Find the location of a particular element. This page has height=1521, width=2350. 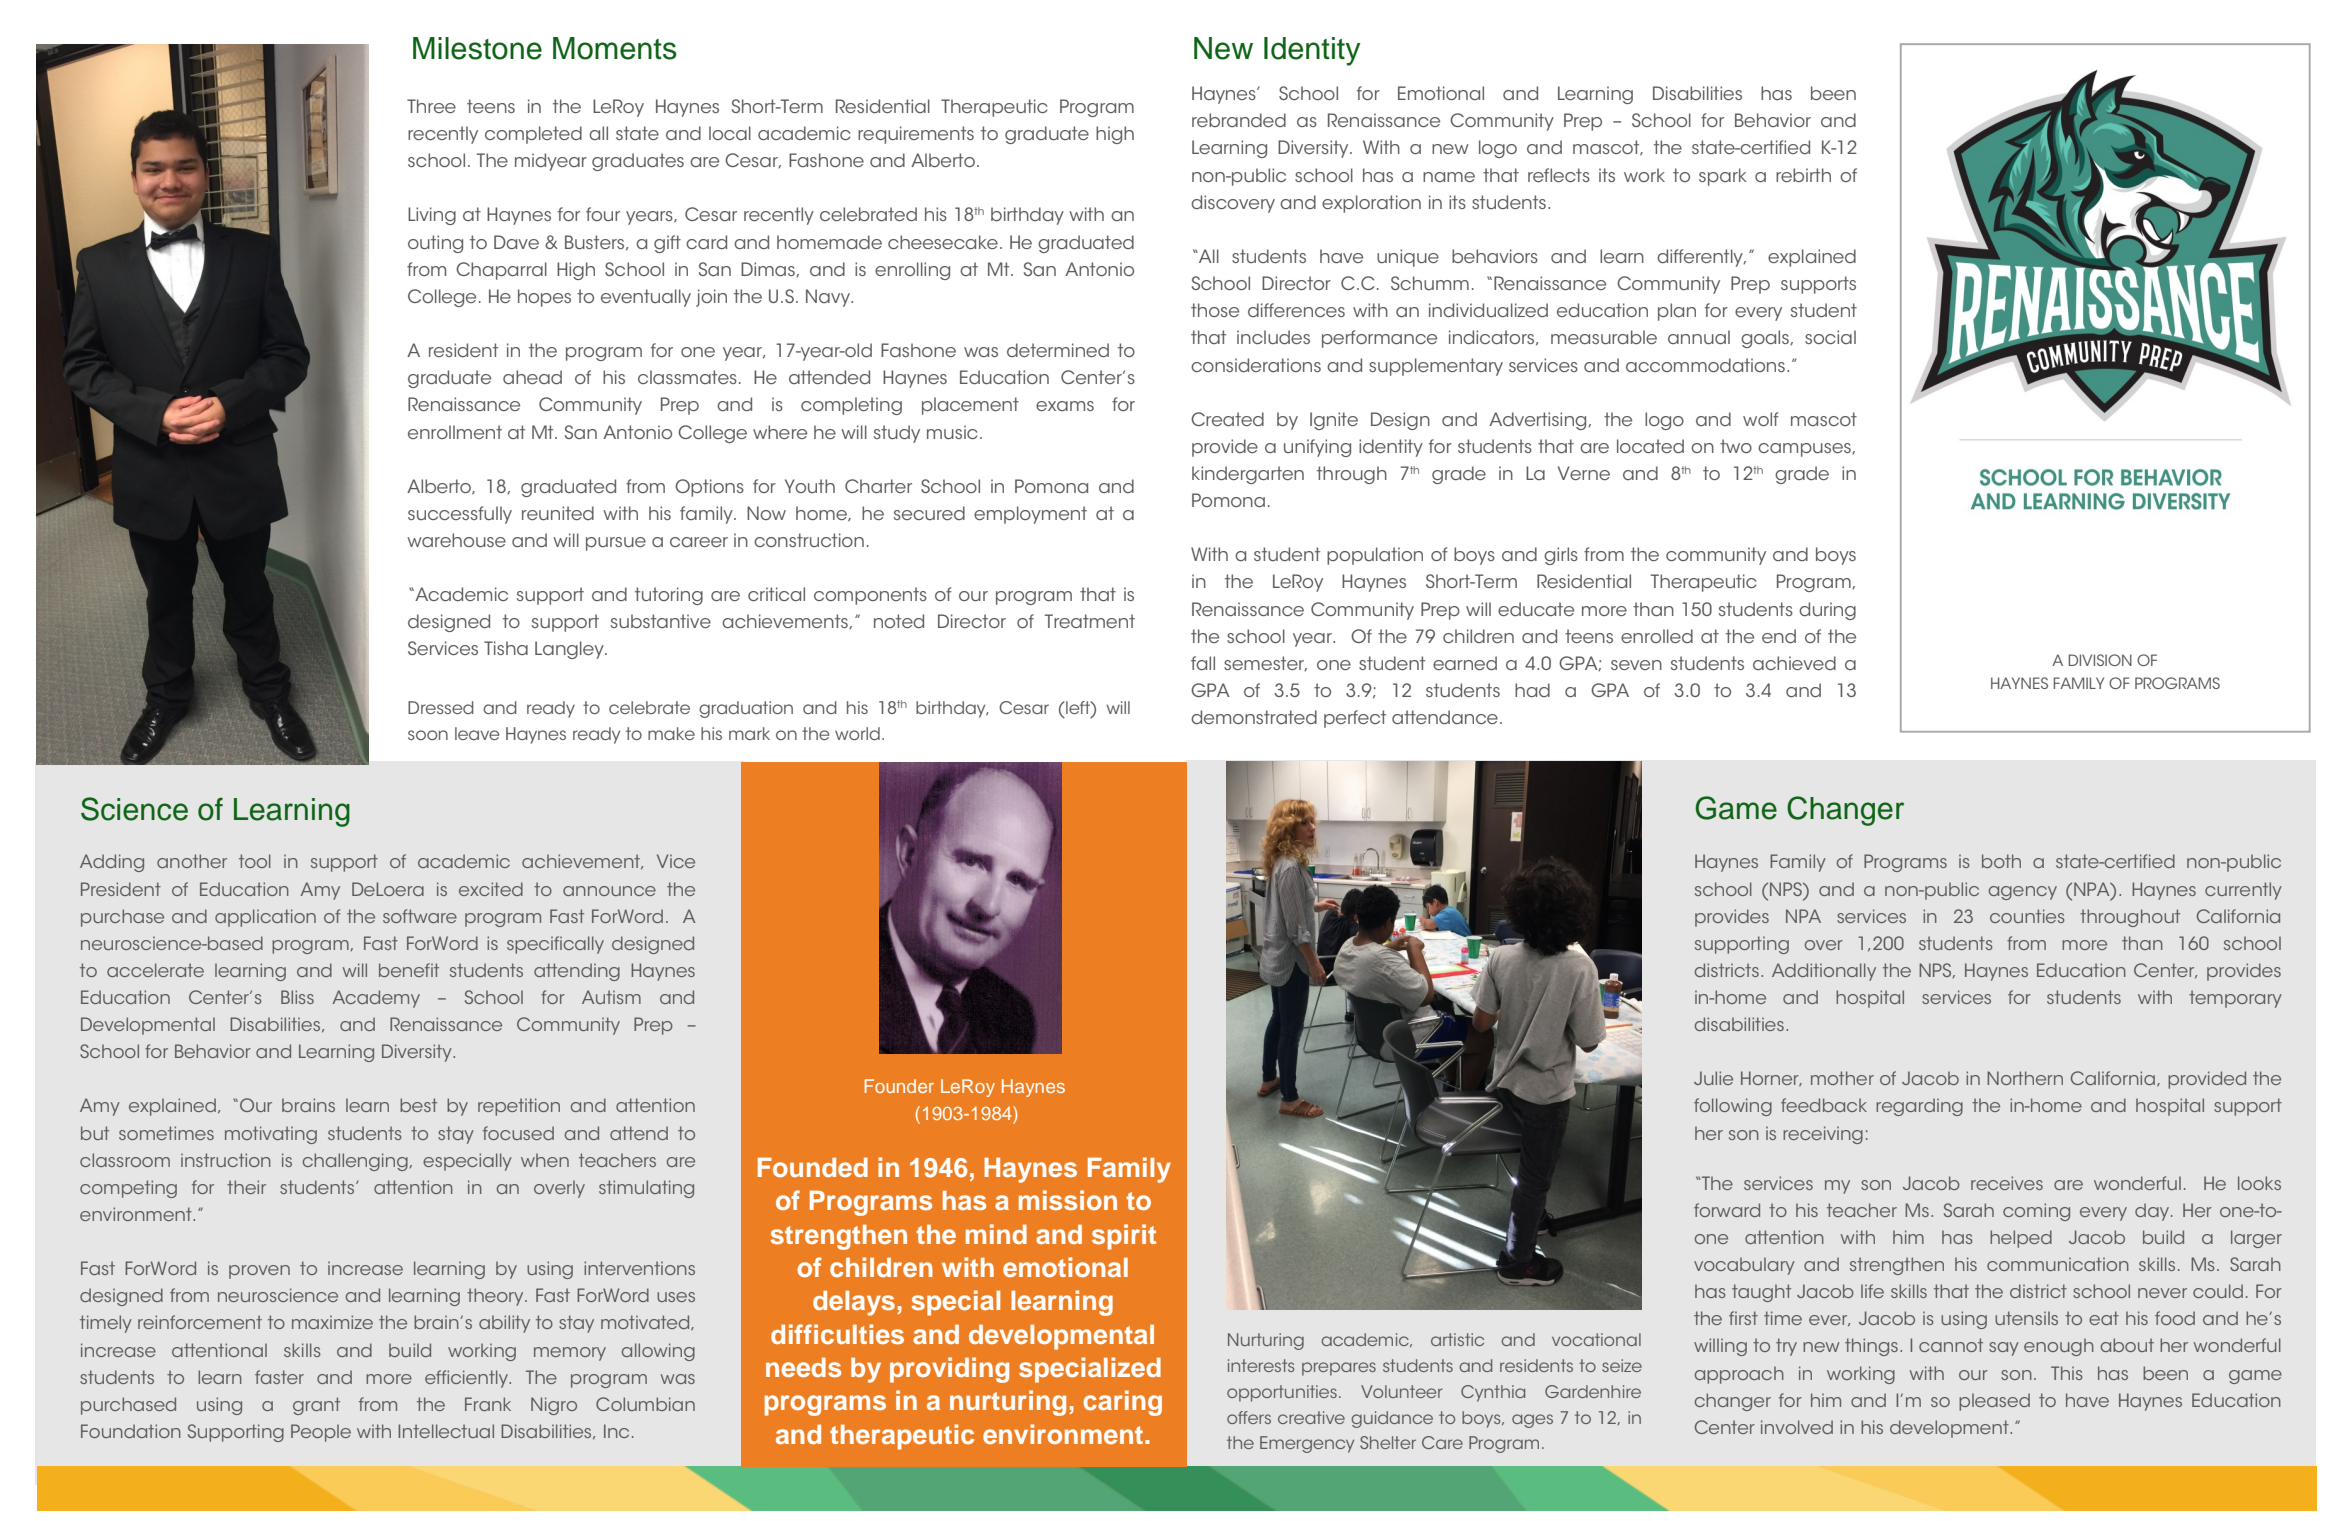

rebirth is located at coordinates (1803, 175).
